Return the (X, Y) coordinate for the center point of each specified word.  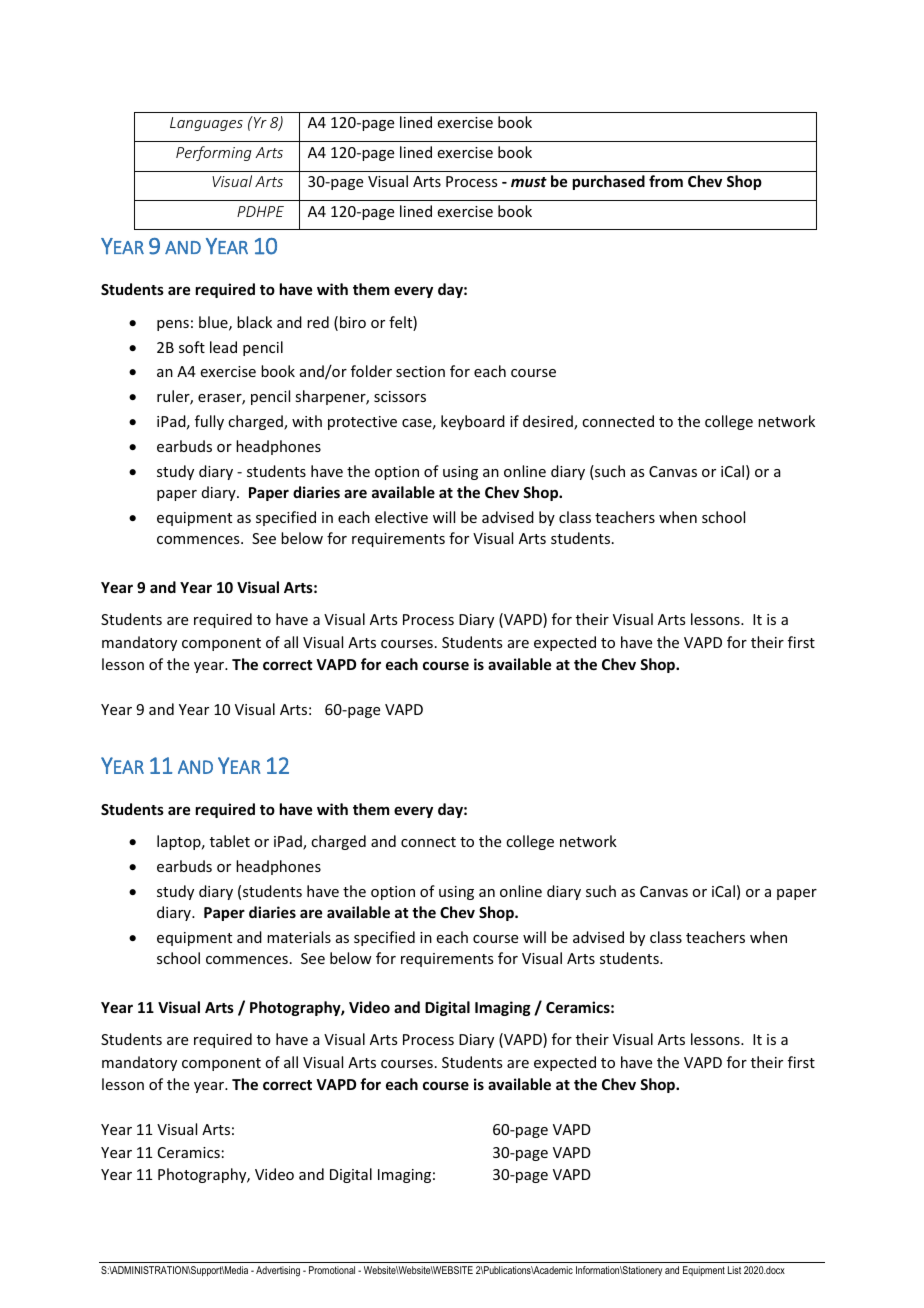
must (529, 182)
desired (549, 422)
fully (209, 422)
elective (401, 517)
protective (362, 423)
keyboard (473, 422)
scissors (400, 396)
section (420, 371)
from (666, 181)
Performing (214, 153)
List (734, 1270)
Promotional (332, 1270)
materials (299, 937)
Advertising (278, 1271)
